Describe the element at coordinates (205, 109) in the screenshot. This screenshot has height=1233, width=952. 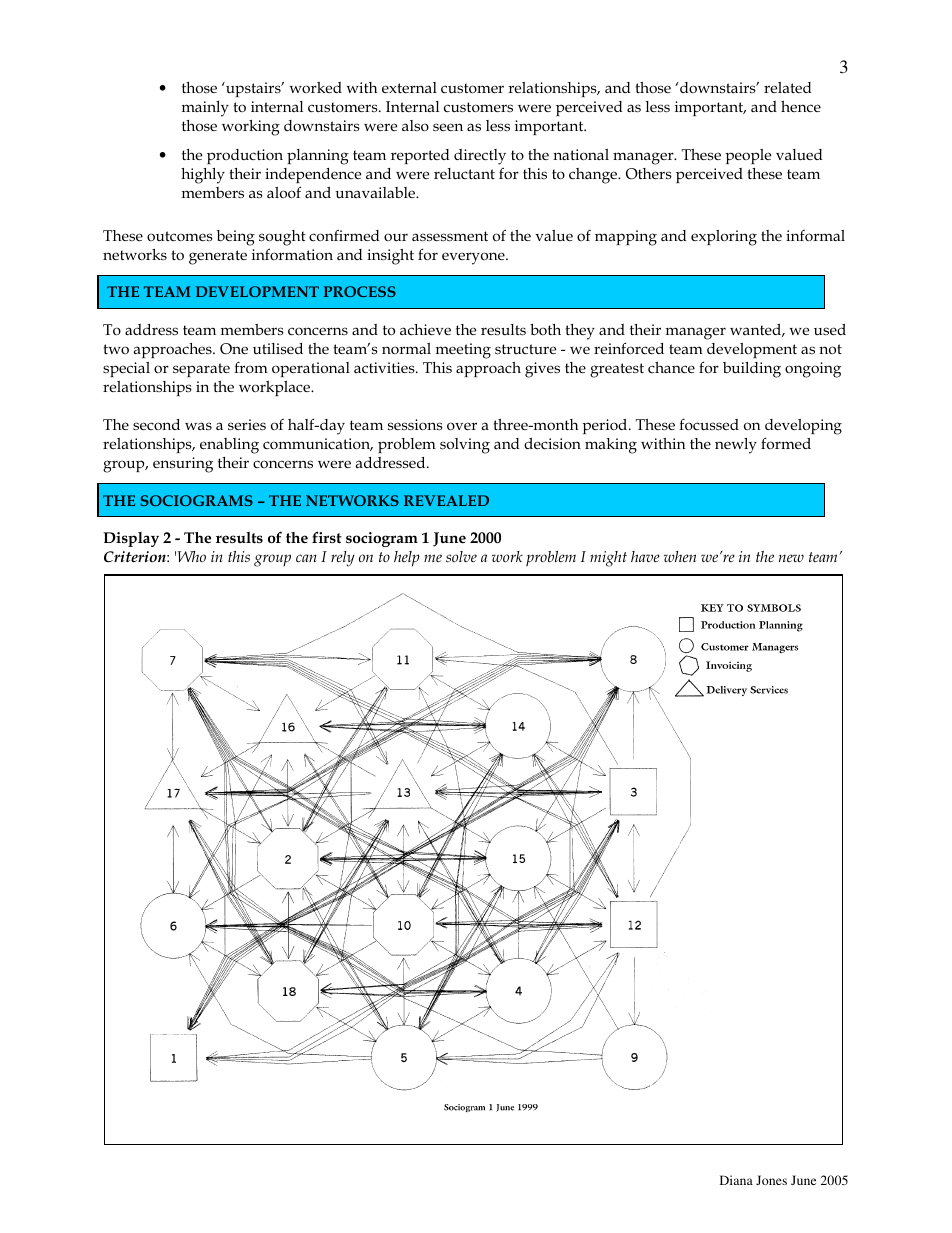
I see `mainly` at that location.
